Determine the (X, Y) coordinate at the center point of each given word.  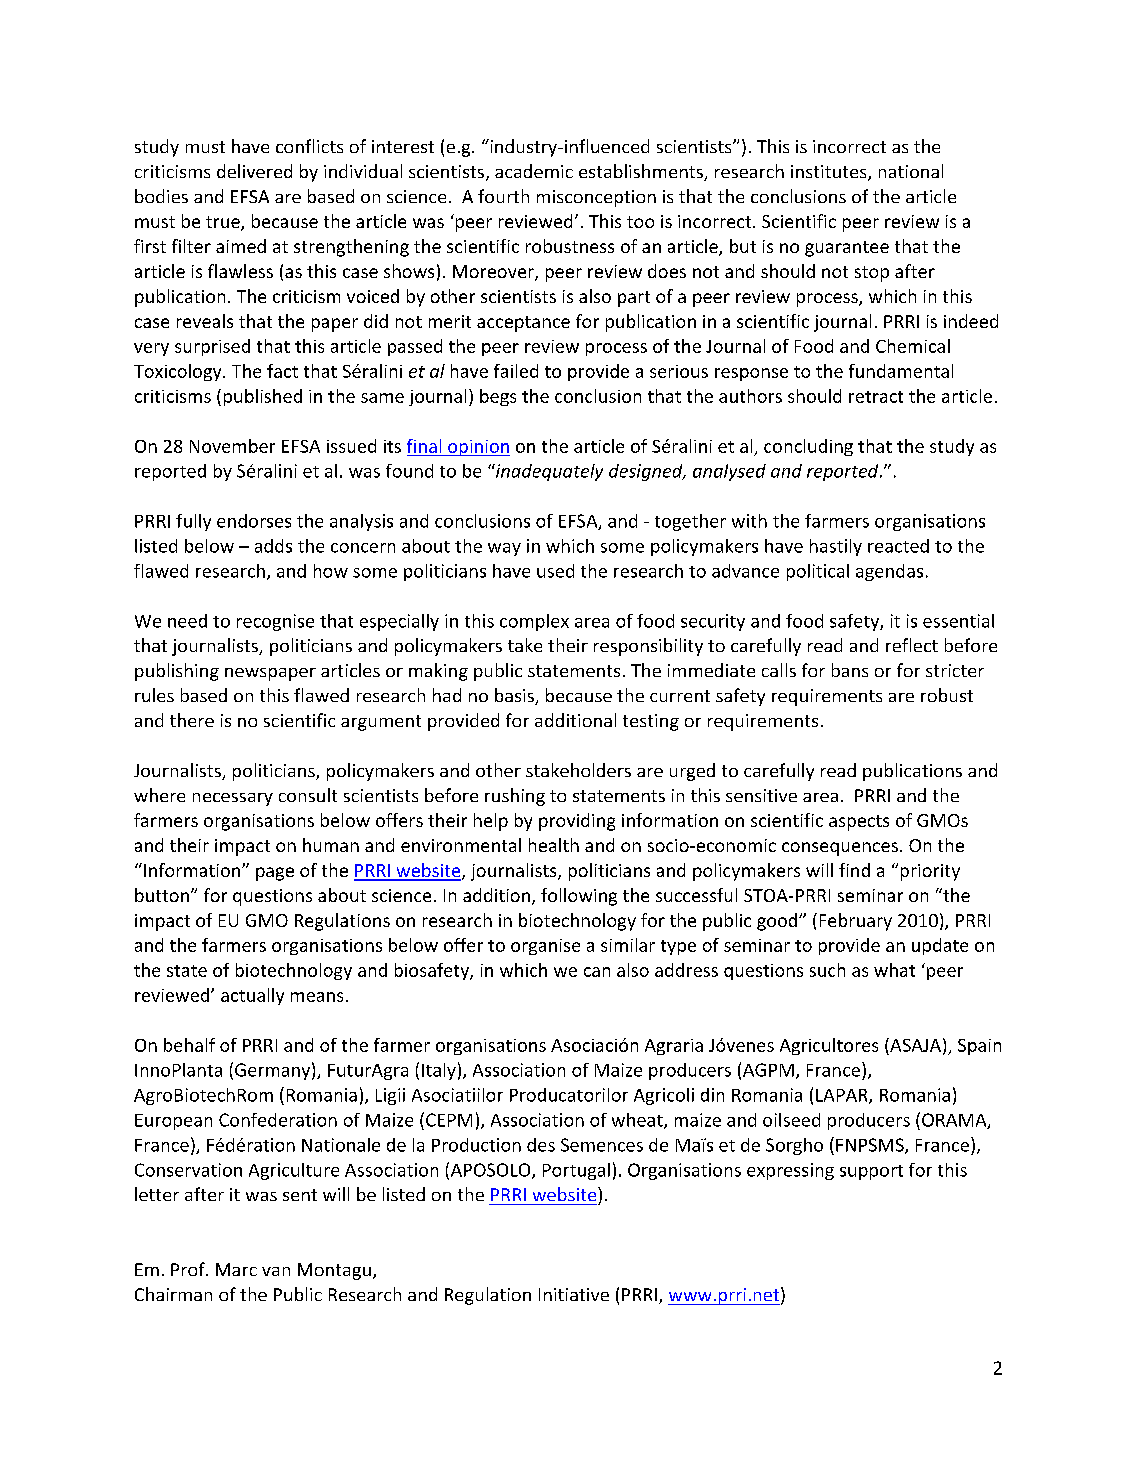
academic (534, 171)
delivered (254, 171)
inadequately (548, 472)
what (894, 970)
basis (515, 696)
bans (850, 670)
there (192, 720)
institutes (830, 173)
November (232, 446)
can (597, 972)
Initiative (574, 1294)
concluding (808, 447)
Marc (236, 1269)
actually (252, 996)
